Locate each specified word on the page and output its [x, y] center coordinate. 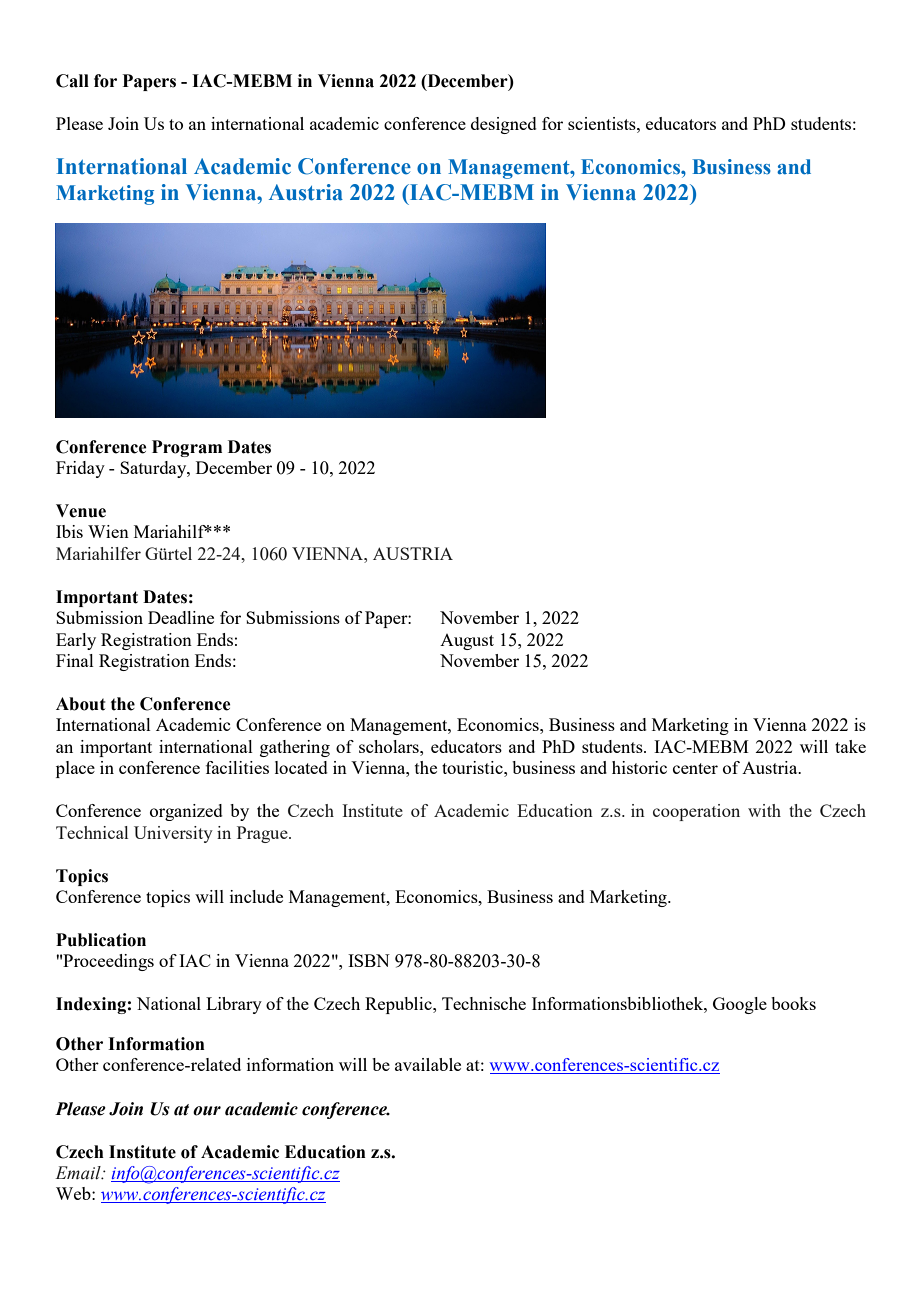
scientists [603, 123]
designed [504, 125]
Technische [484, 1003]
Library [234, 1005]
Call [72, 81]
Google [740, 1005]
